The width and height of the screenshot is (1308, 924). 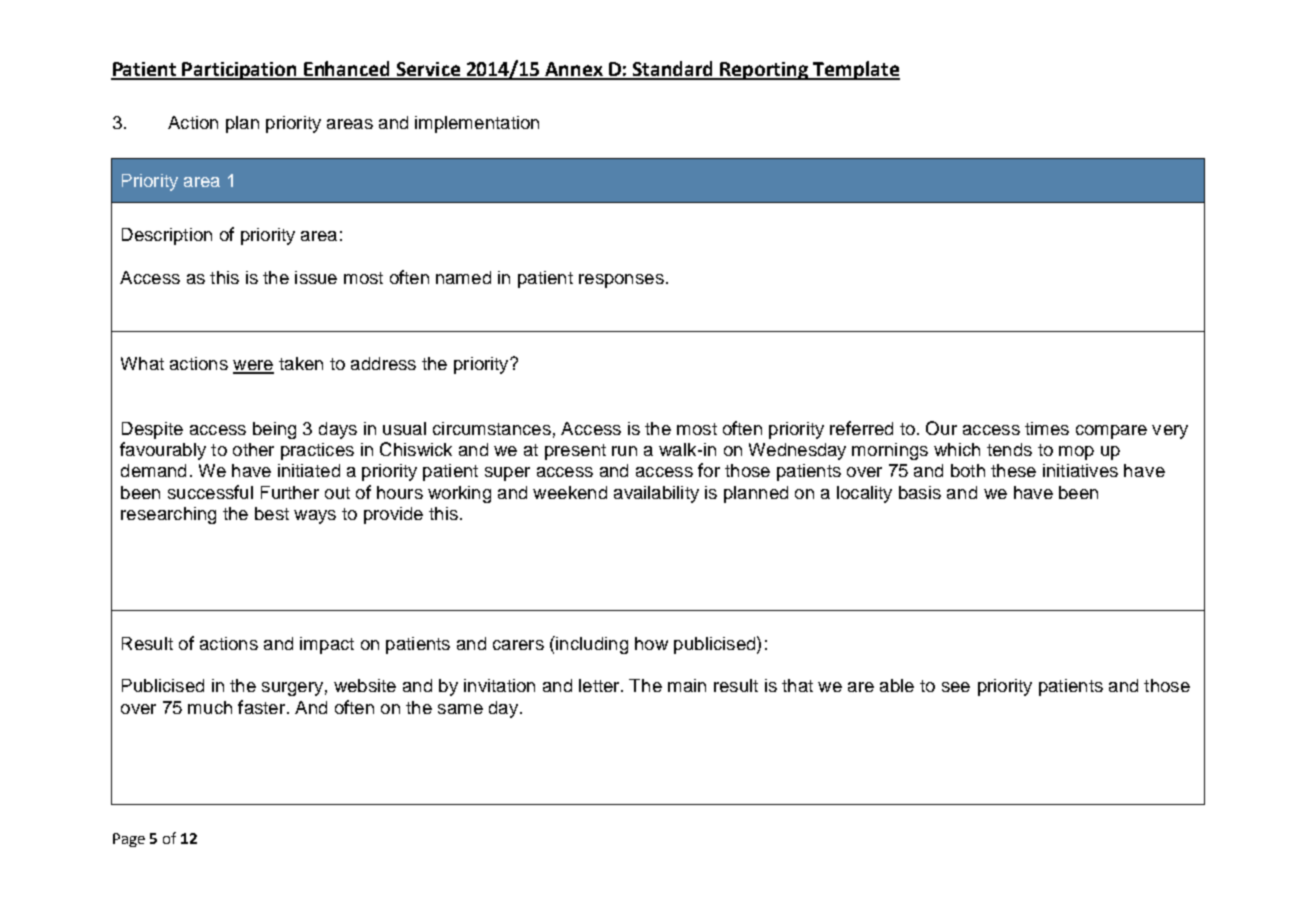 What do you see at coordinates (240, 71) in the screenshot?
I see `Participation` at bounding box center [240, 71].
